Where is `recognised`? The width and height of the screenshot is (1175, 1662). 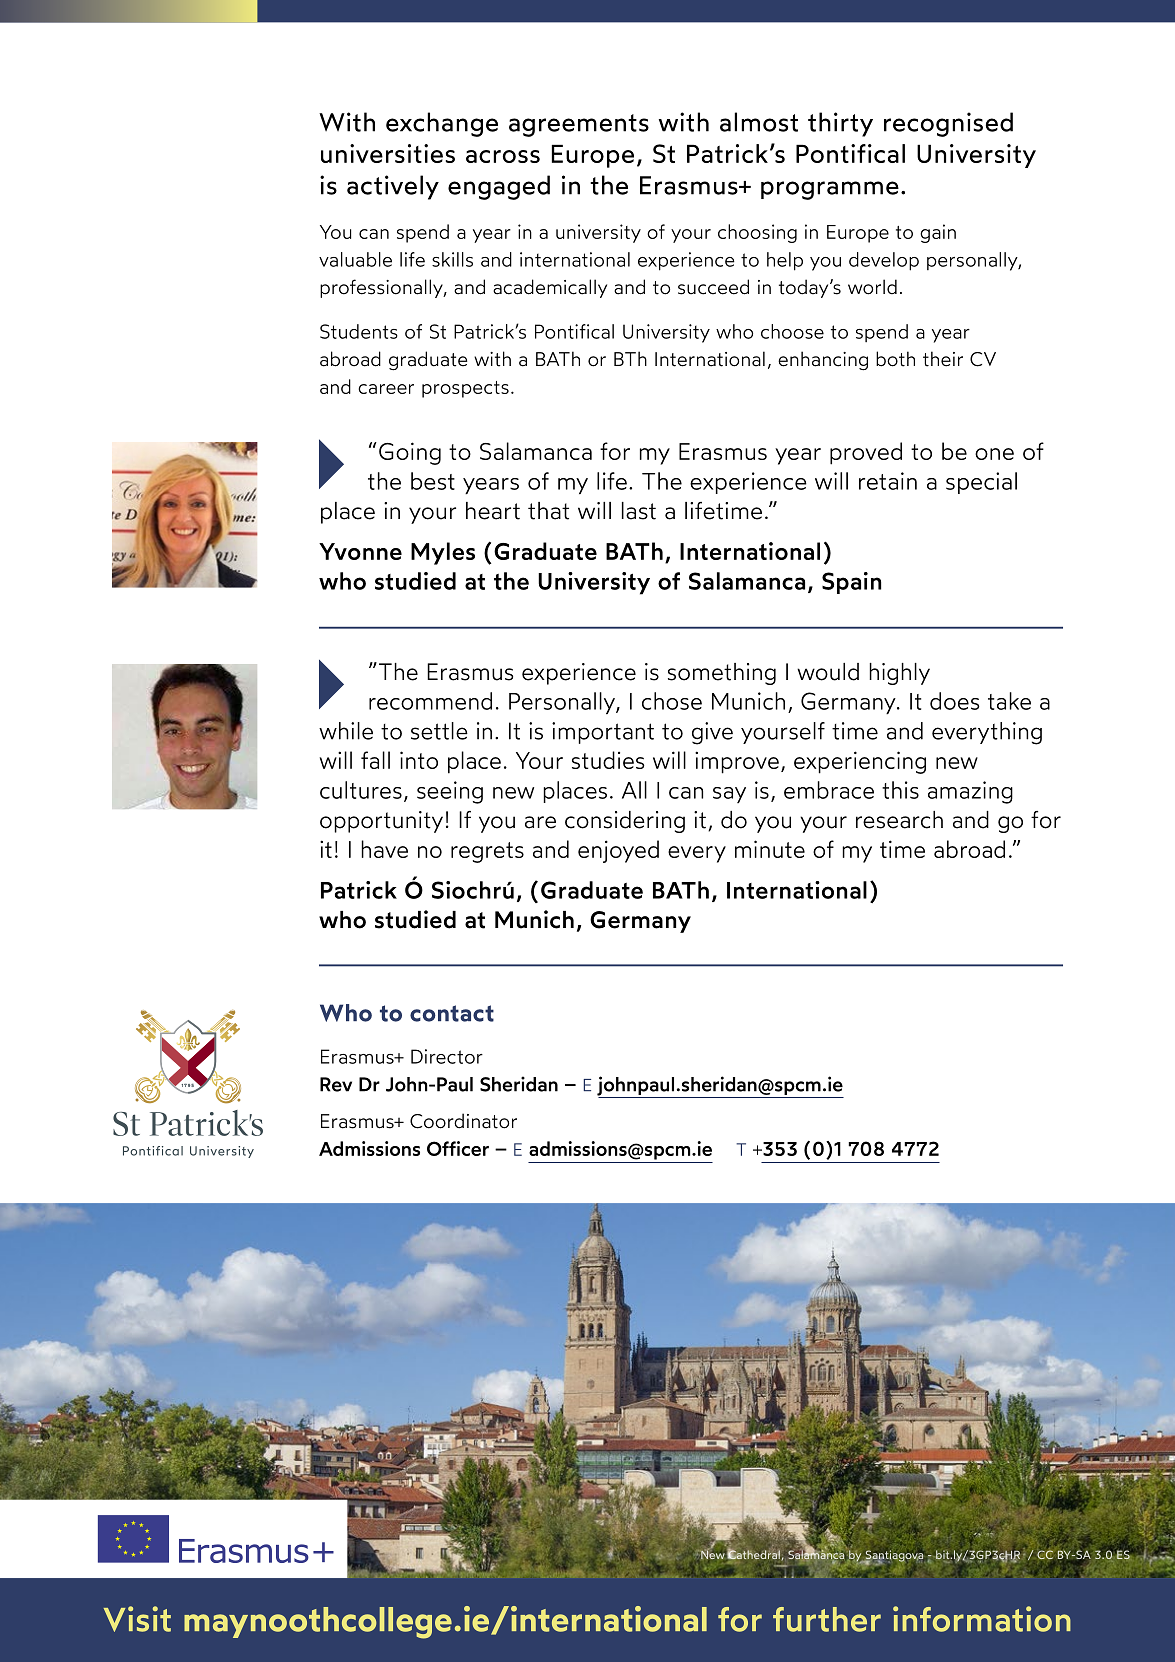 recognised is located at coordinates (948, 124).
